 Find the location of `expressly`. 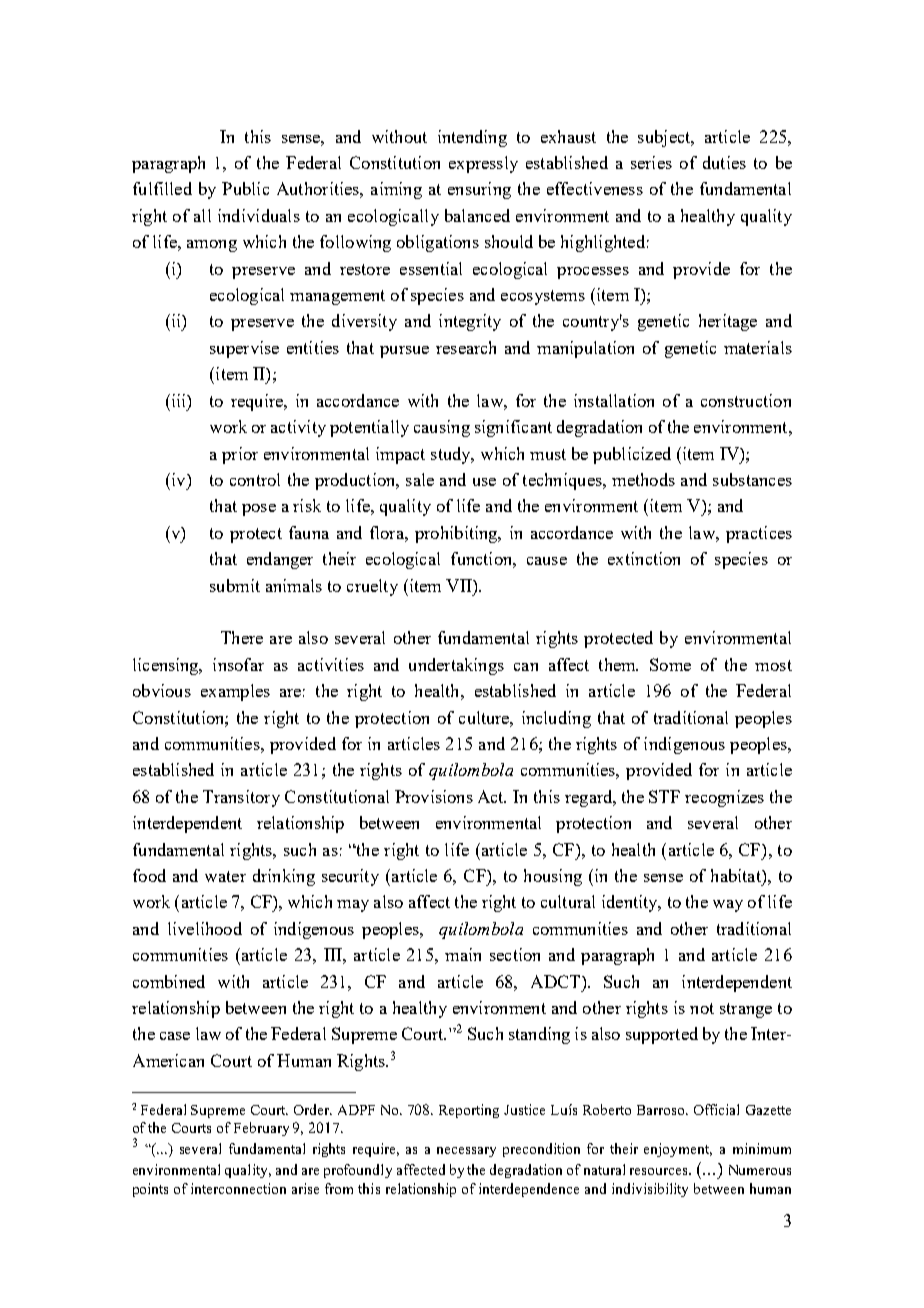

expressly is located at coordinates (483, 164).
